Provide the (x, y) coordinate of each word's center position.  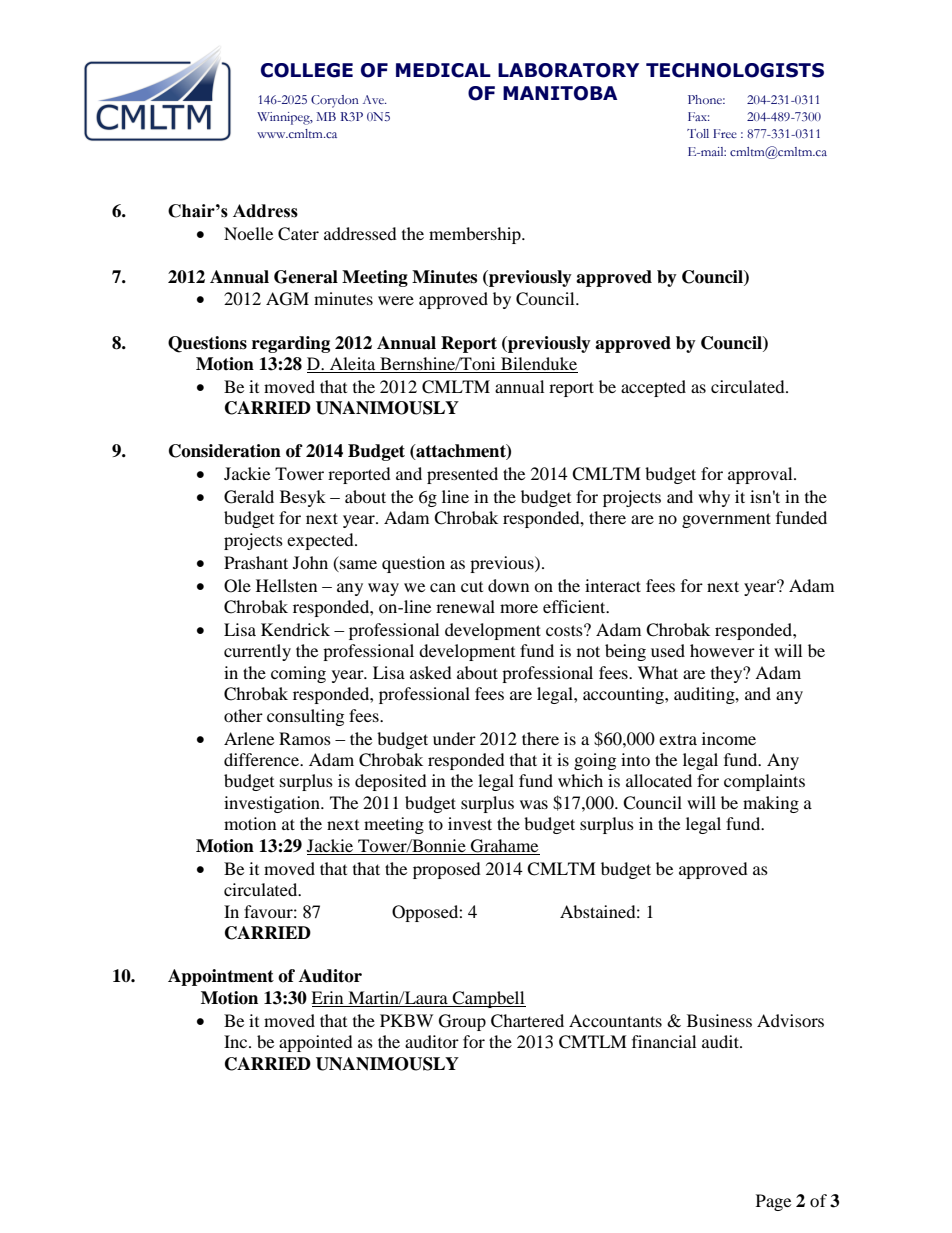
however (722, 650)
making (771, 804)
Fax (699, 116)
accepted (653, 388)
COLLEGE (307, 70)
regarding (291, 344)
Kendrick (295, 629)
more (519, 608)
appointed (316, 1043)
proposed (447, 870)
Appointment (221, 977)
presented (462, 475)
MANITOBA (560, 93)
